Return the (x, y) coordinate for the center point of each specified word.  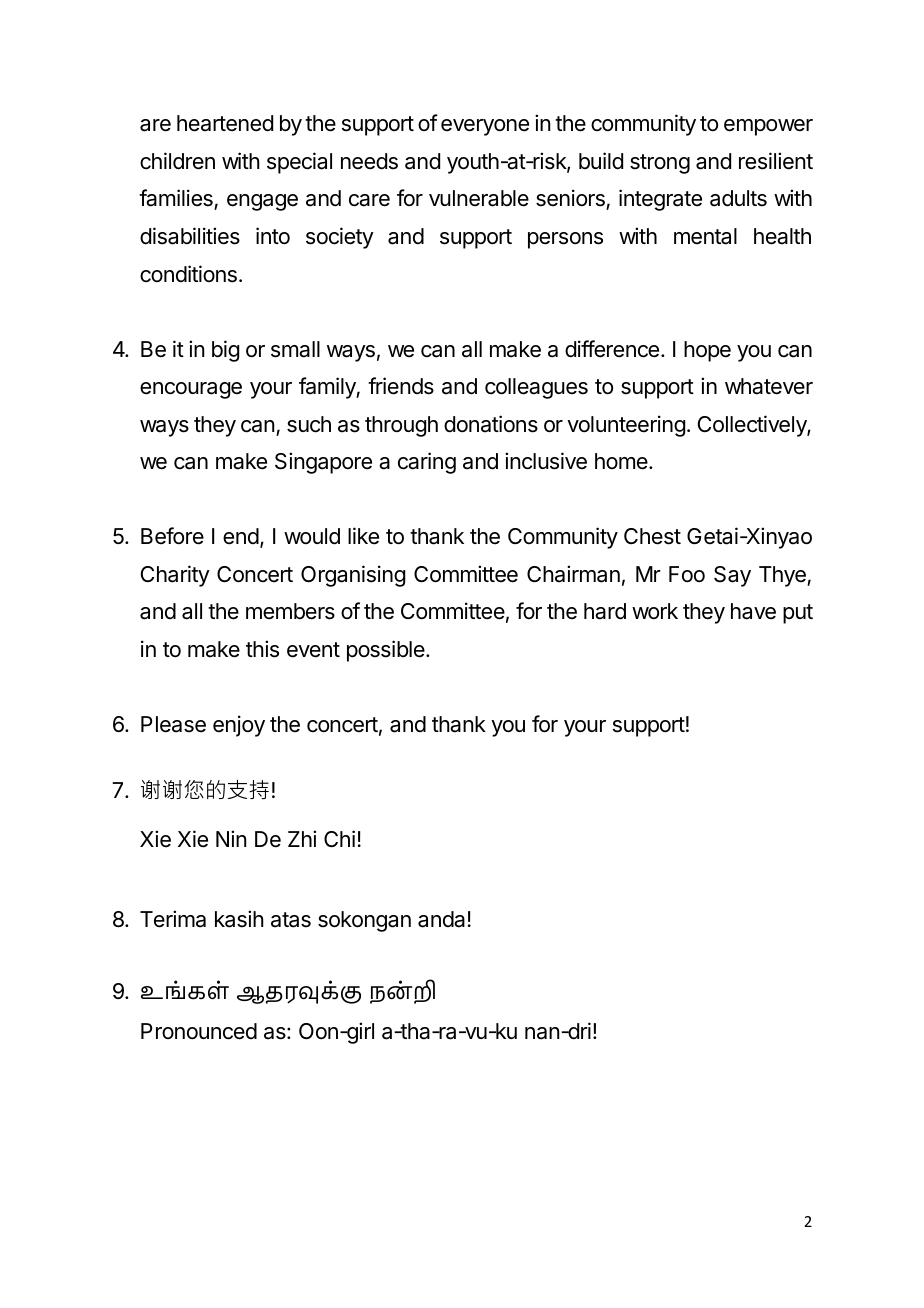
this (262, 649)
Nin (231, 838)
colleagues (536, 388)
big (225, 351)
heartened (225, 123)
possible (387, 651)
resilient (776, 161)
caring (427, 463)
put (798, 614)
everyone (485, 127)
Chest (652, 536)
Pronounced (199, 1031)
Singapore (323, 463)
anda (441, 919)
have (753, 611)
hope (707, 351)
